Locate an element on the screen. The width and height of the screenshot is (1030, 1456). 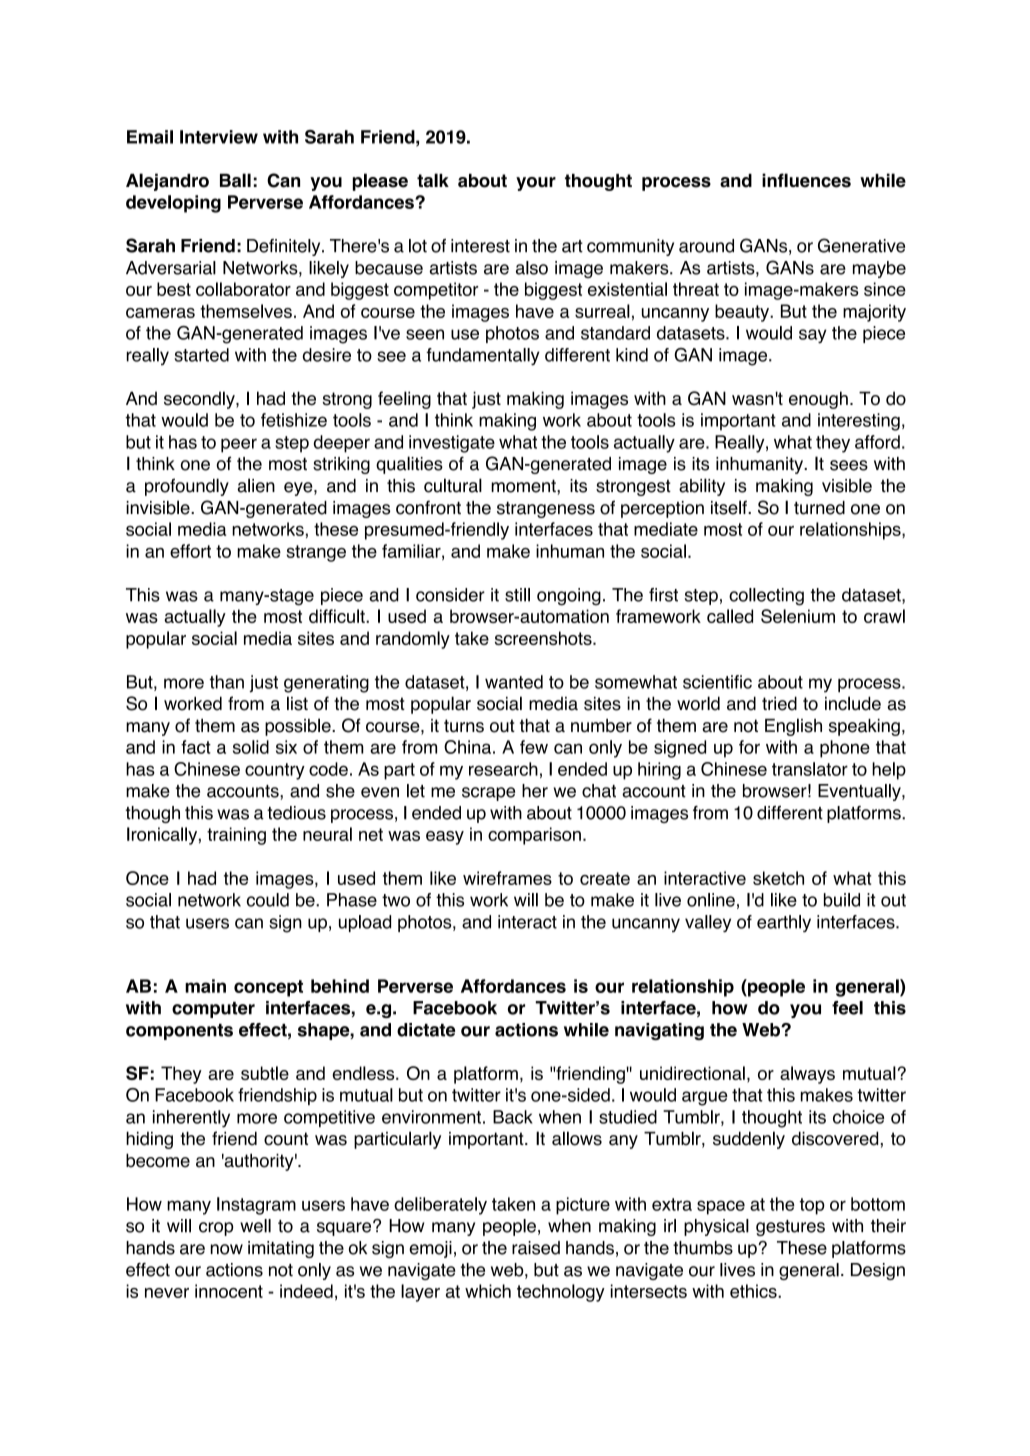
moment is located at coordinates (524, 486).
